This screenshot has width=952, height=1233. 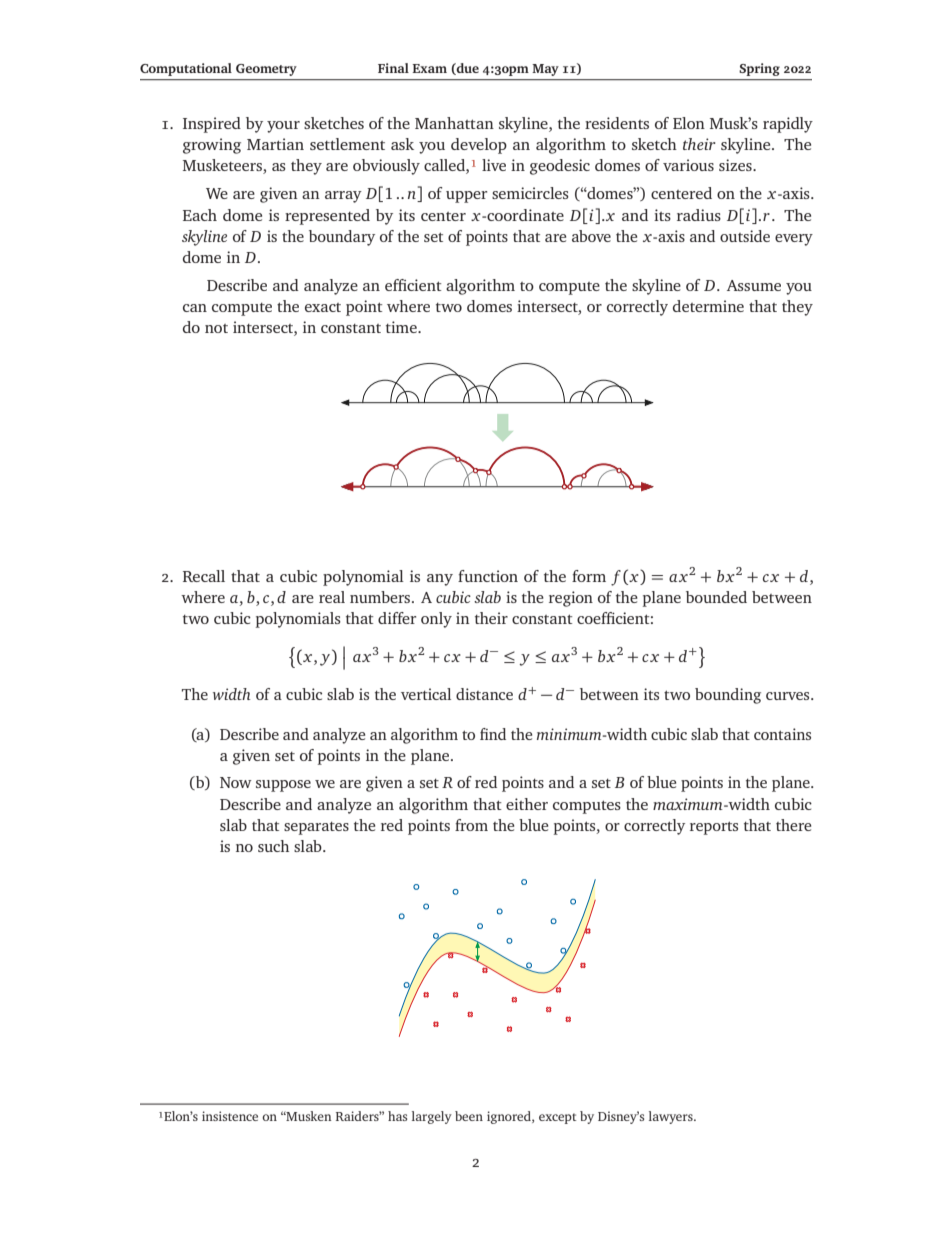 What do you see at coordinates (716, 597) in the screenshot?
I see `bounded` at bounding box center [716, 597].
